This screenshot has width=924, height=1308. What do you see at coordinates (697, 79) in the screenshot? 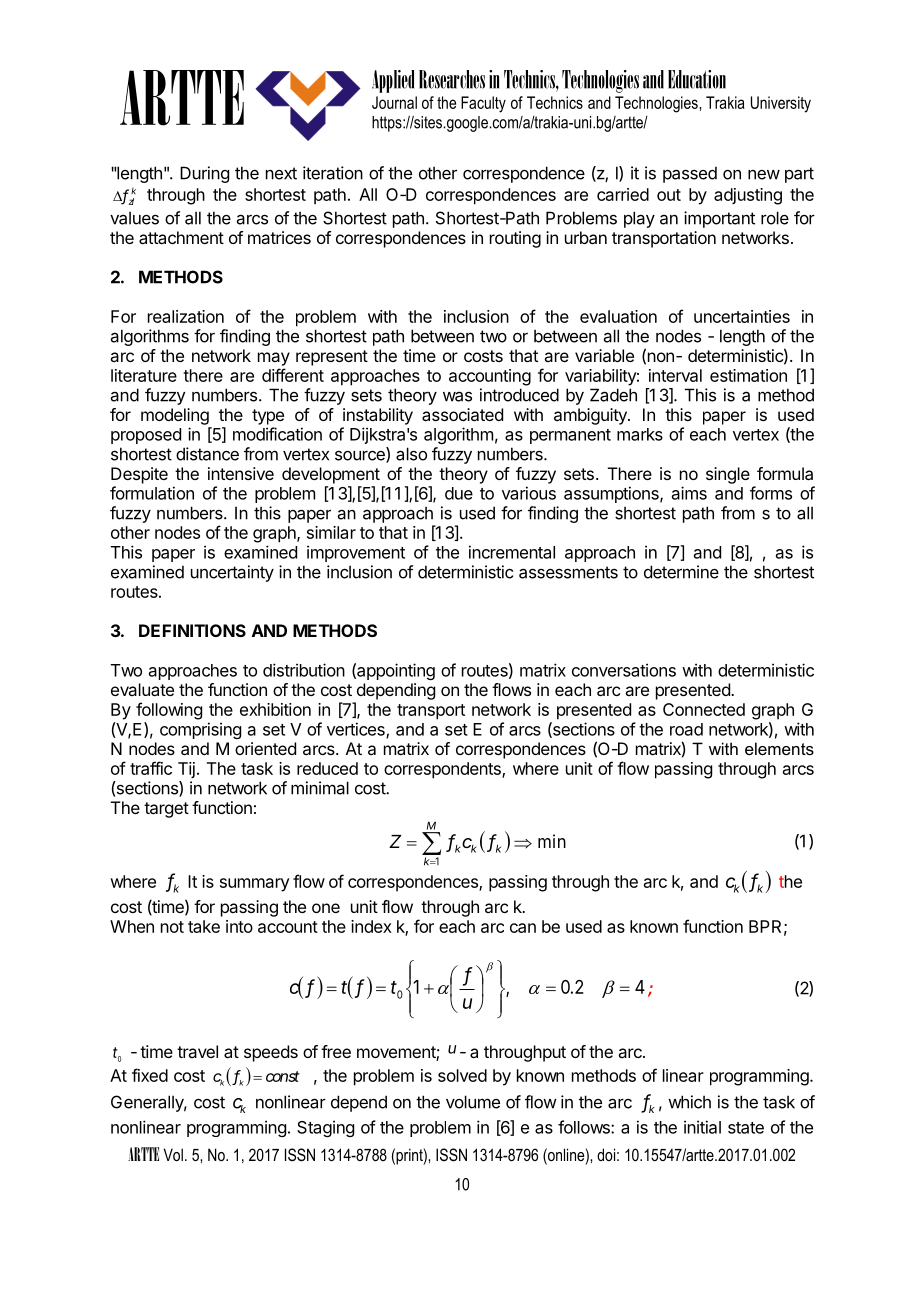
I see `Education` at bounding box center [697, 79].
